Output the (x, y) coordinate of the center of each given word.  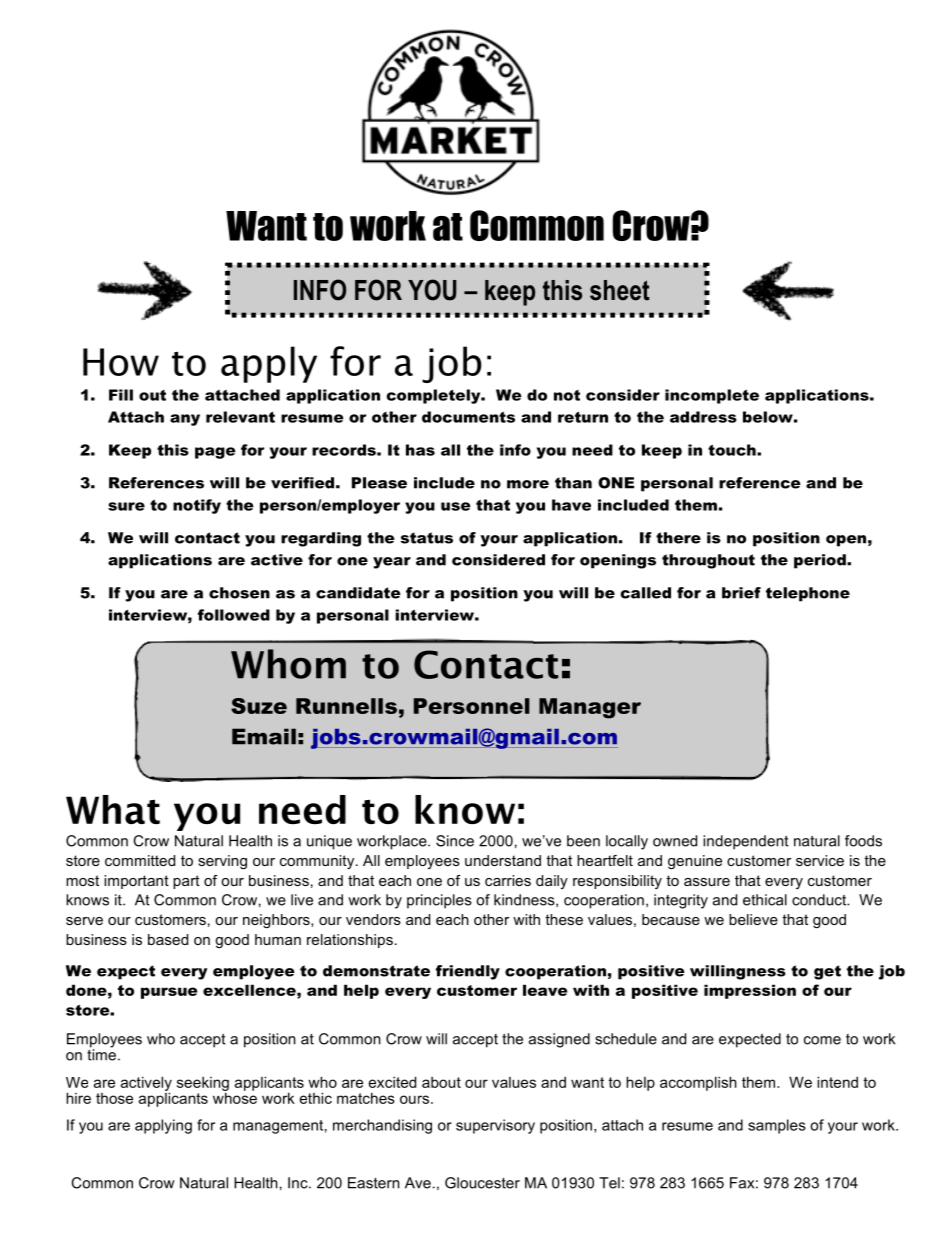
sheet (620, 290)
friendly (468, 972)
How (121, 362)
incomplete (712, 396)
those (114, 1098)
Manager (590, 708)
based (168, 939)
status (427, 538)
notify (197, 506)
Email (264, 736)
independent (746, 842)
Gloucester (482, 1183)
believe (753, 919)
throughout (708, 561)
